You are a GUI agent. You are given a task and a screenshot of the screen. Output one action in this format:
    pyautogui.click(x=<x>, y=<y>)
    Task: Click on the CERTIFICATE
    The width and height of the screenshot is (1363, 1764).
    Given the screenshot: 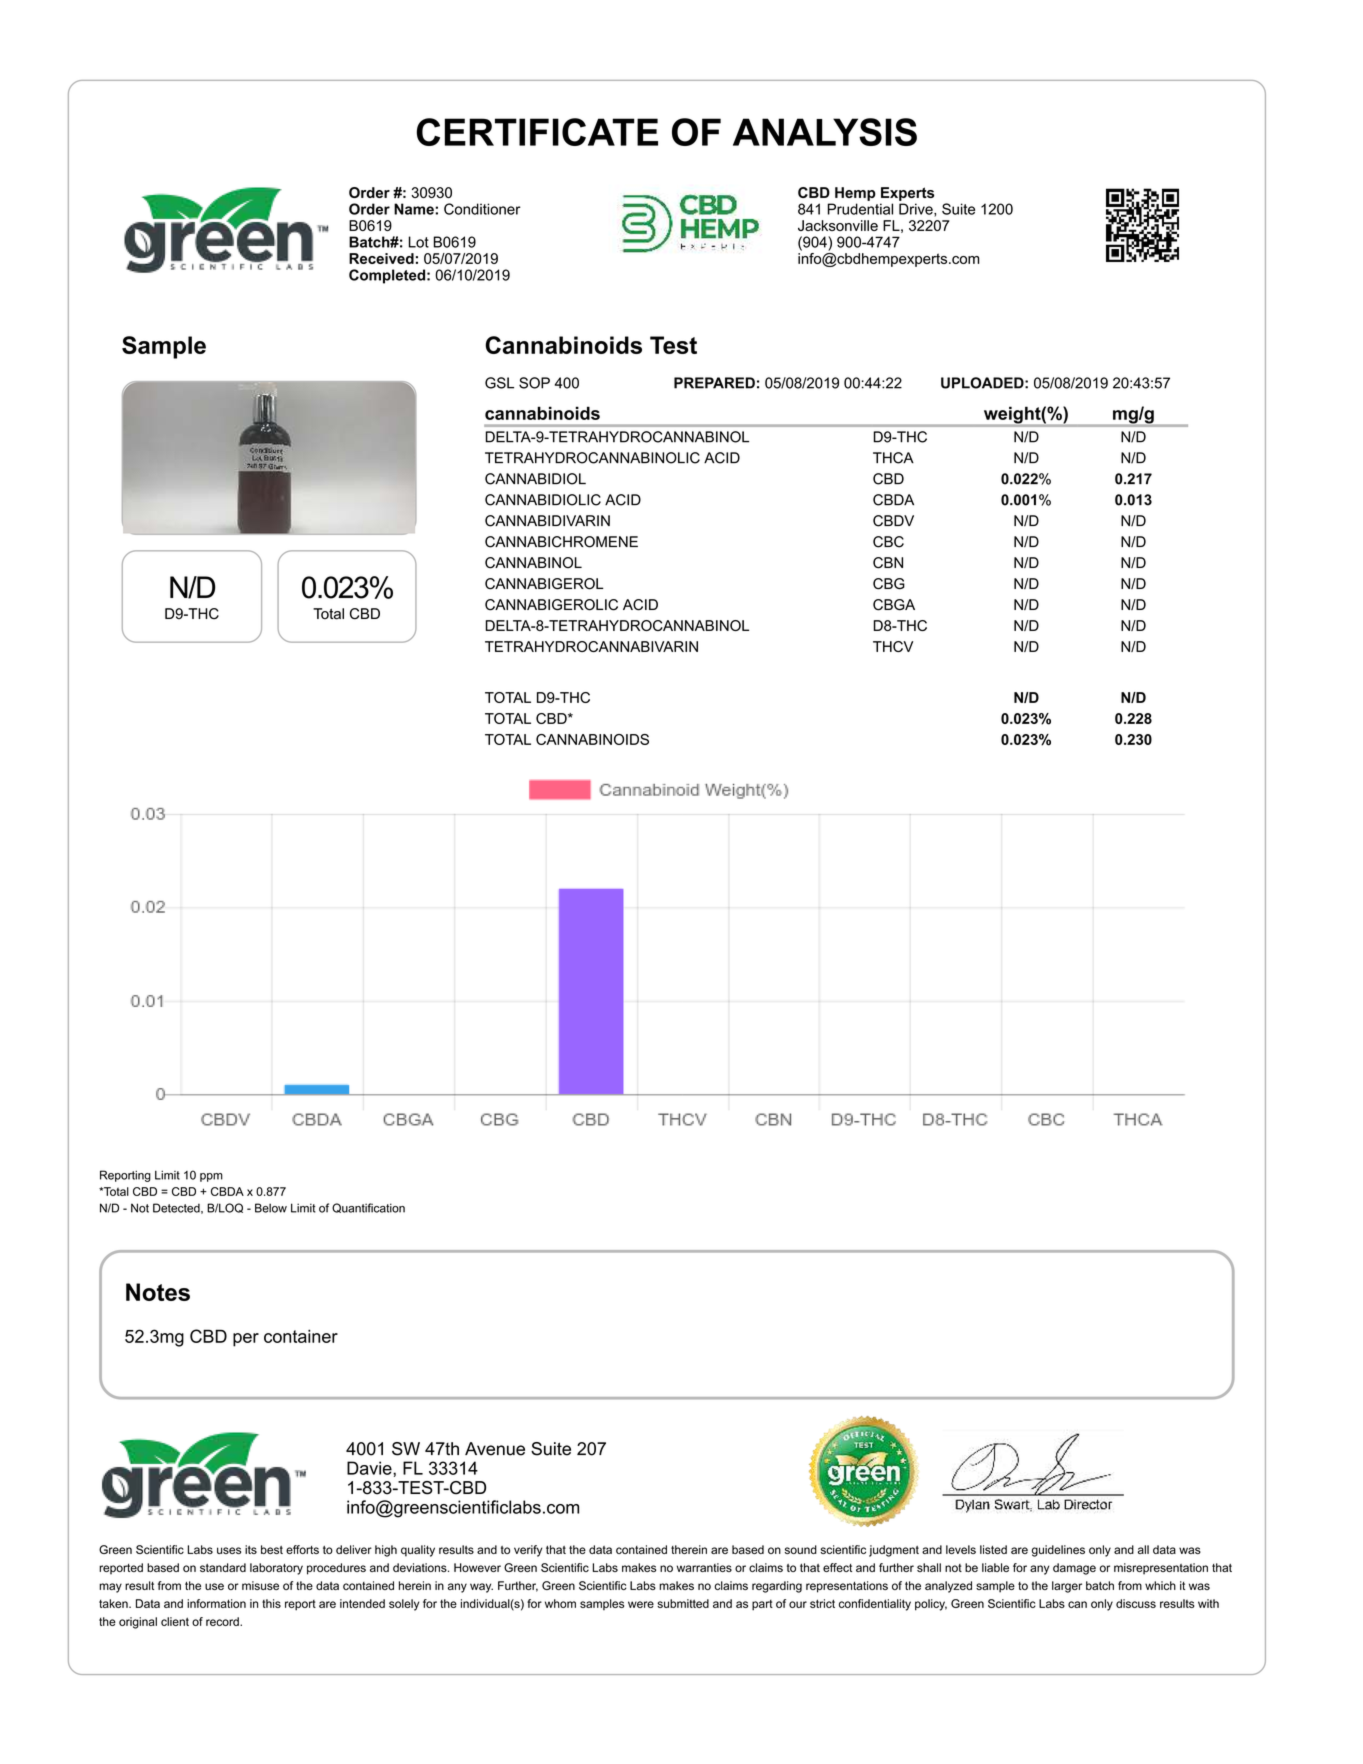 What is the action you would take?
    pyautogui.click(x=537, y=132)
